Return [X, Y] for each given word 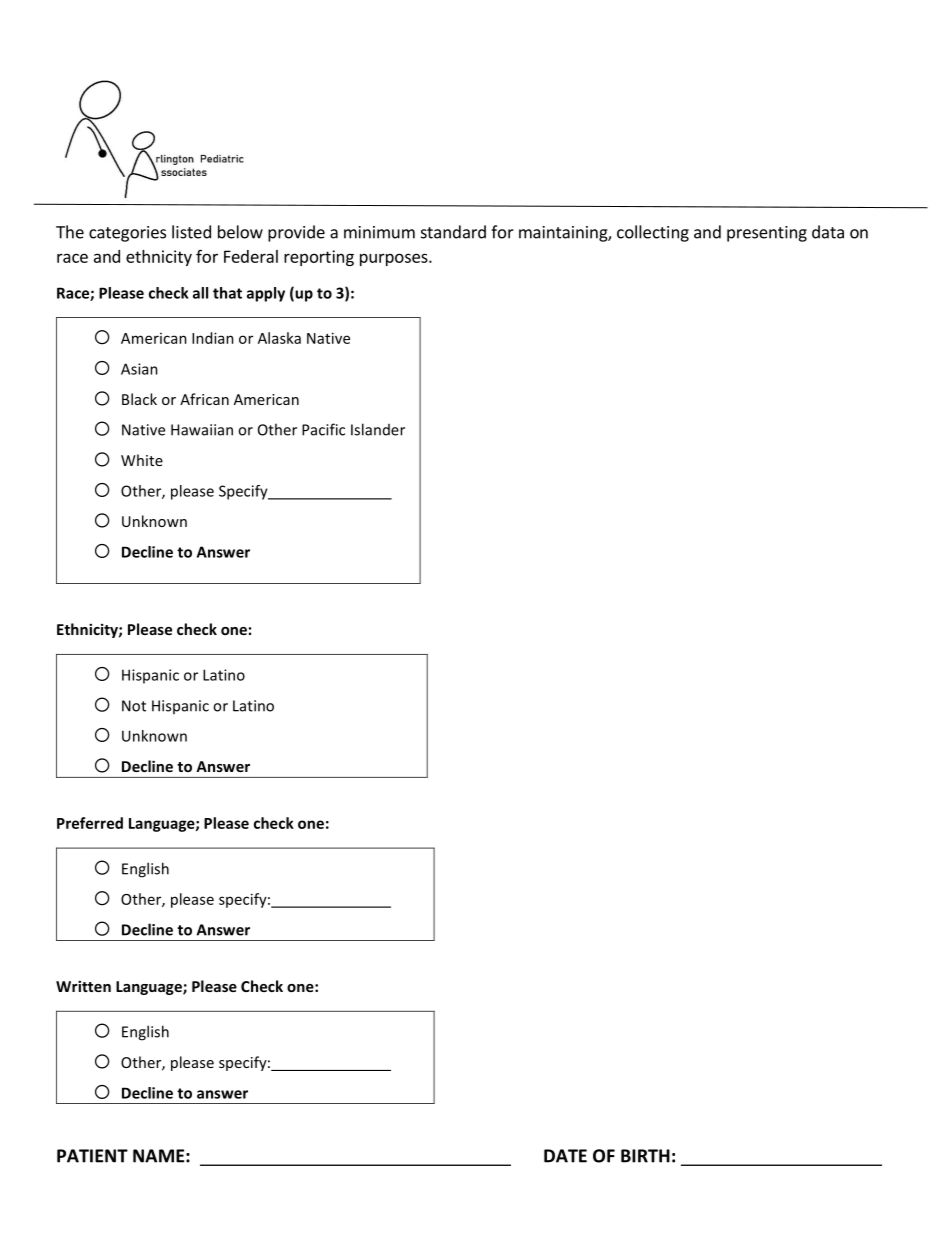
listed [191, 232]
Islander [378, 429]
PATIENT [92, 1156]
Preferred [90, 823]
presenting [767, 234]
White [142, 460]
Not [134, 706]
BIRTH [645, 1156]
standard [453, 232]
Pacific [323, 429]
